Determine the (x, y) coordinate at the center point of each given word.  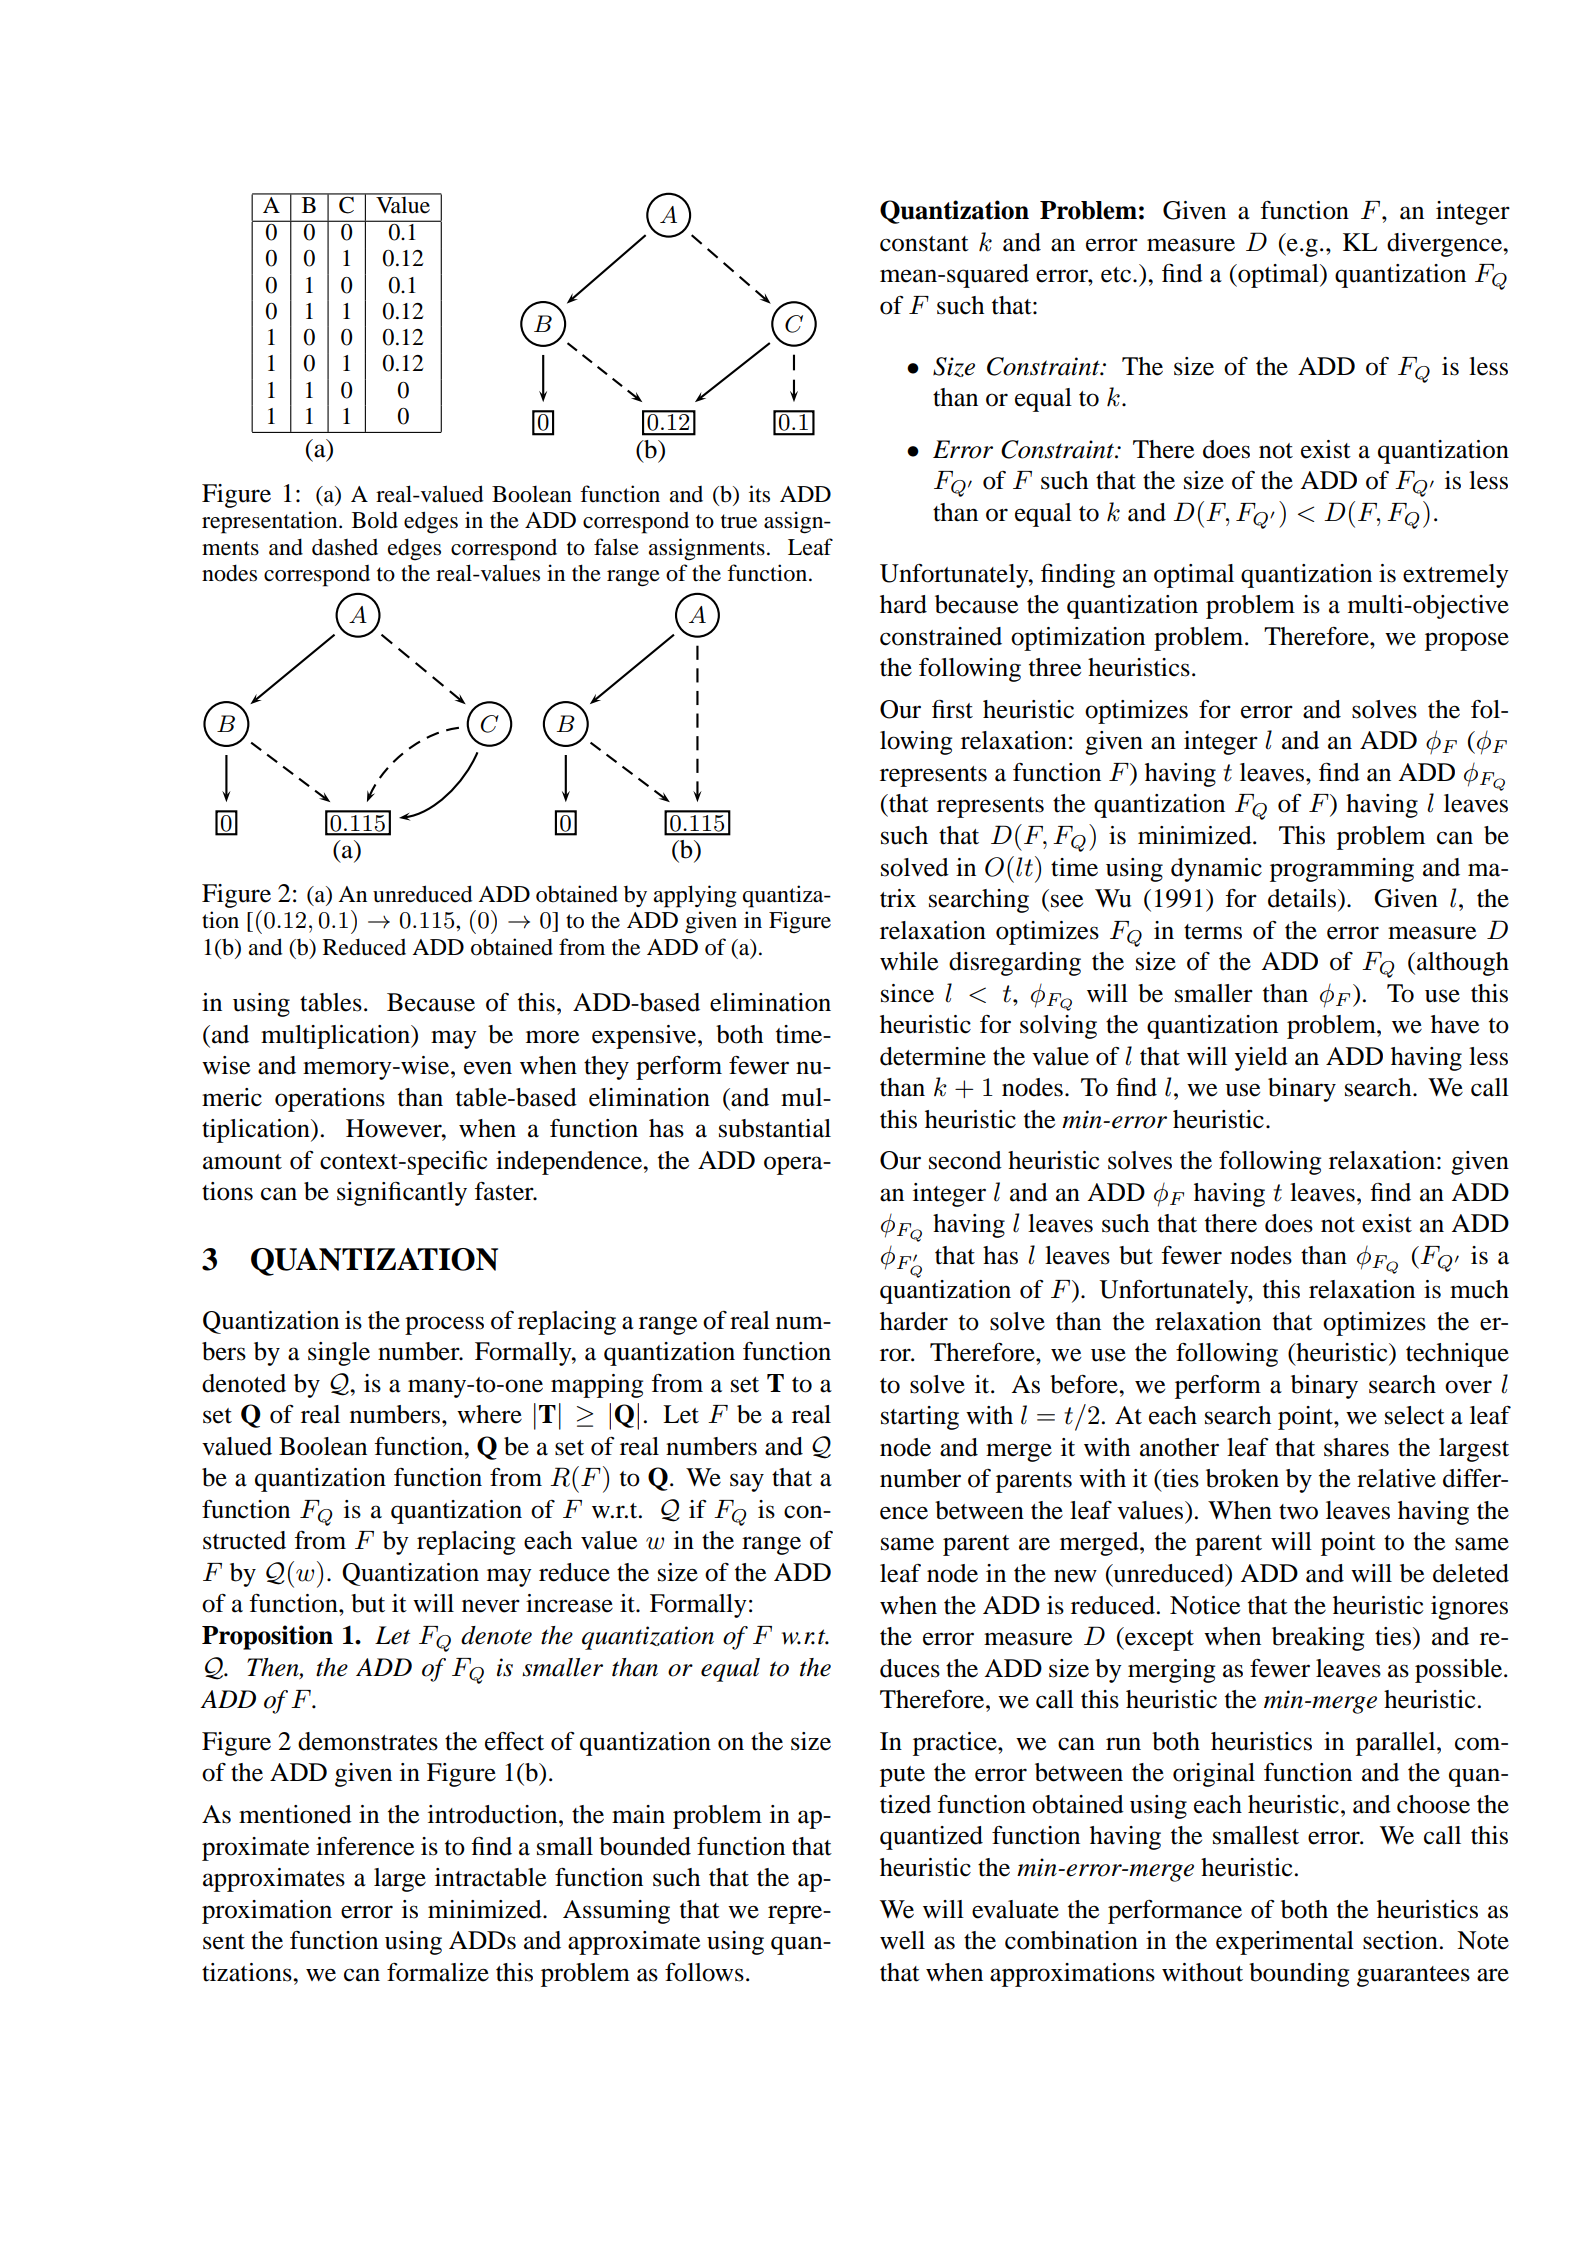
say (747, 1482)
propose (1467, 641)
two (1298, 1512)
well (902, 1940)
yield (1261, 1059)
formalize (438, 1972)
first (952, 709)
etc (1117, 275)
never (491, 1606)
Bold (375, 520)
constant (924, 244)
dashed (345, 547)
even (488, 1068)
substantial (775, 1128)
